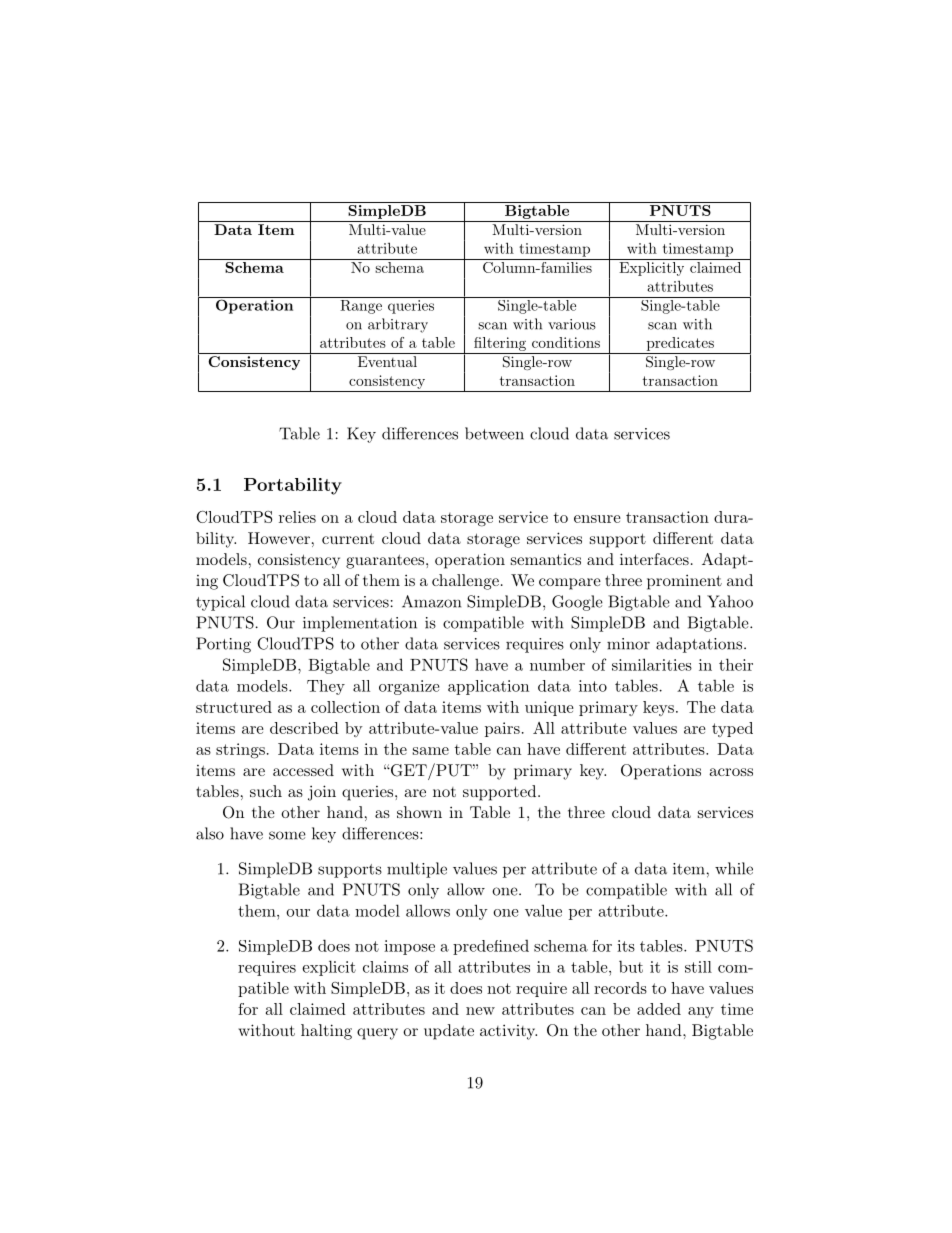 The image size is (952, 1233). Describe the element at coordinates (659, 1009) in the page. I see `added` at that location.
